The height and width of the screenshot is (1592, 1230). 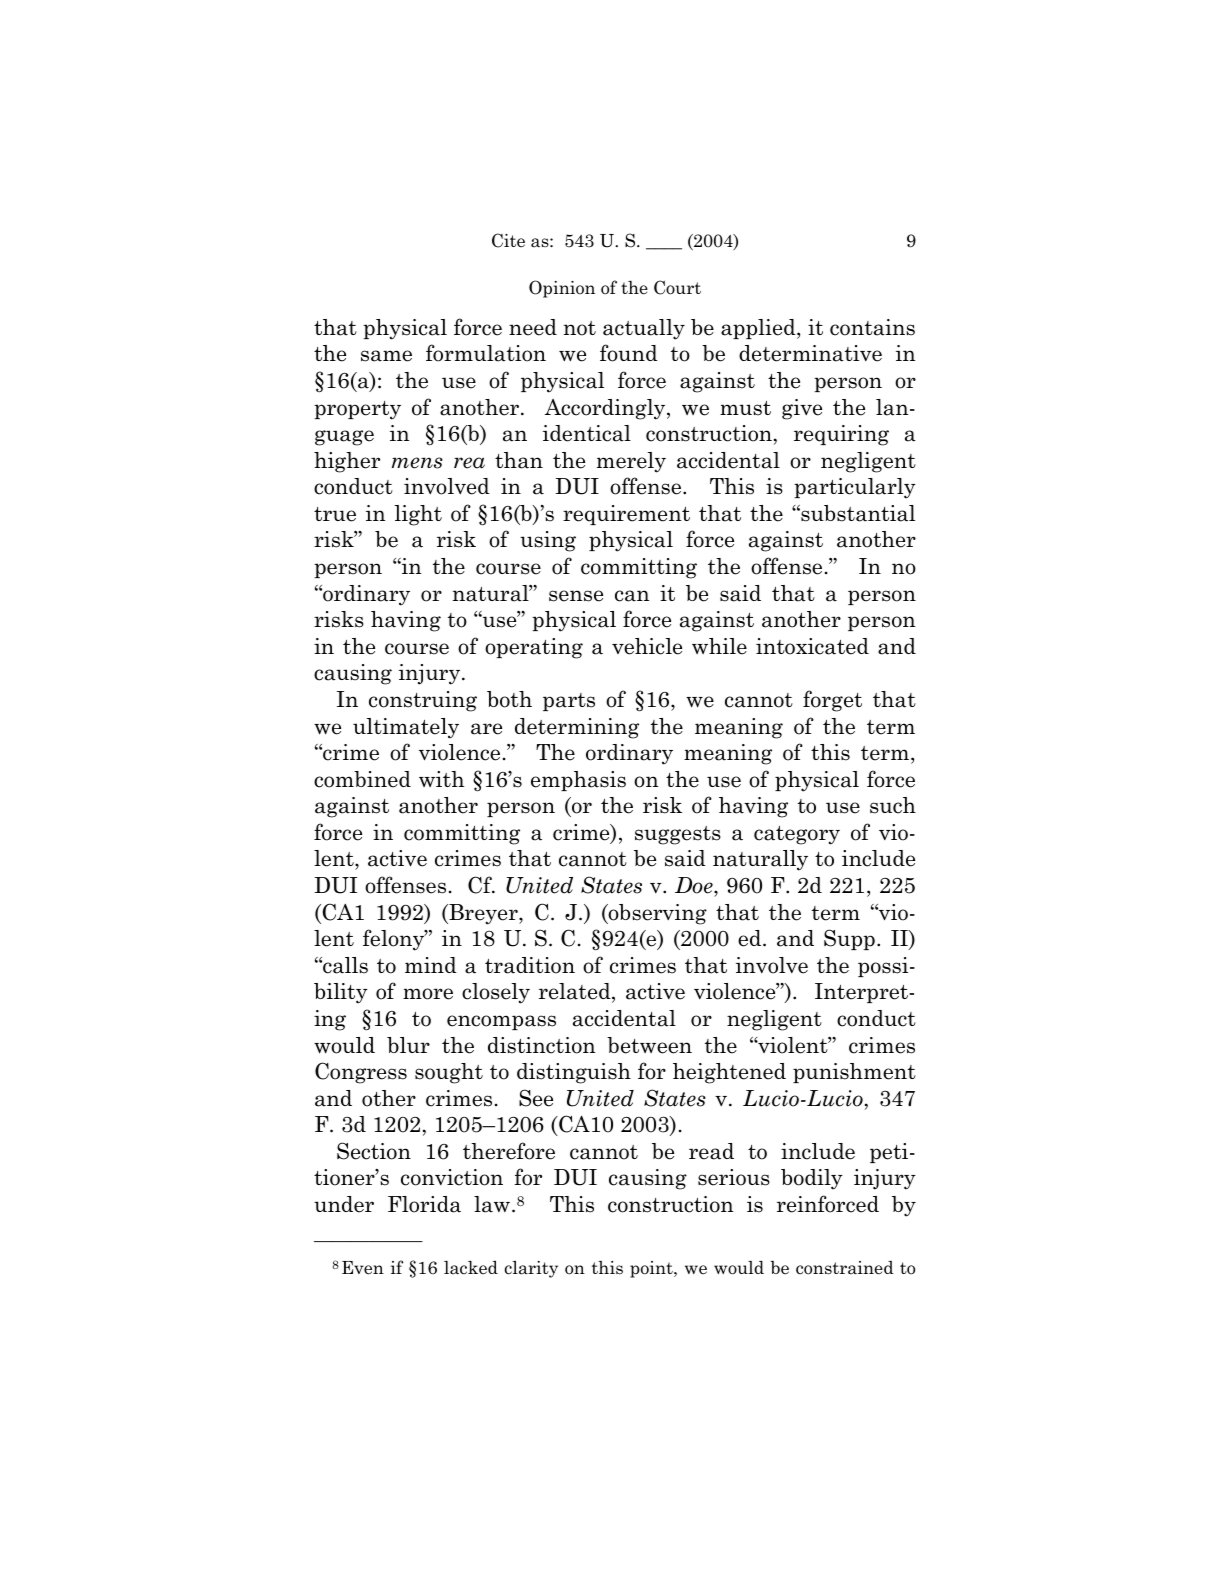 I want to click on sense, so click(x=576, y=596).
